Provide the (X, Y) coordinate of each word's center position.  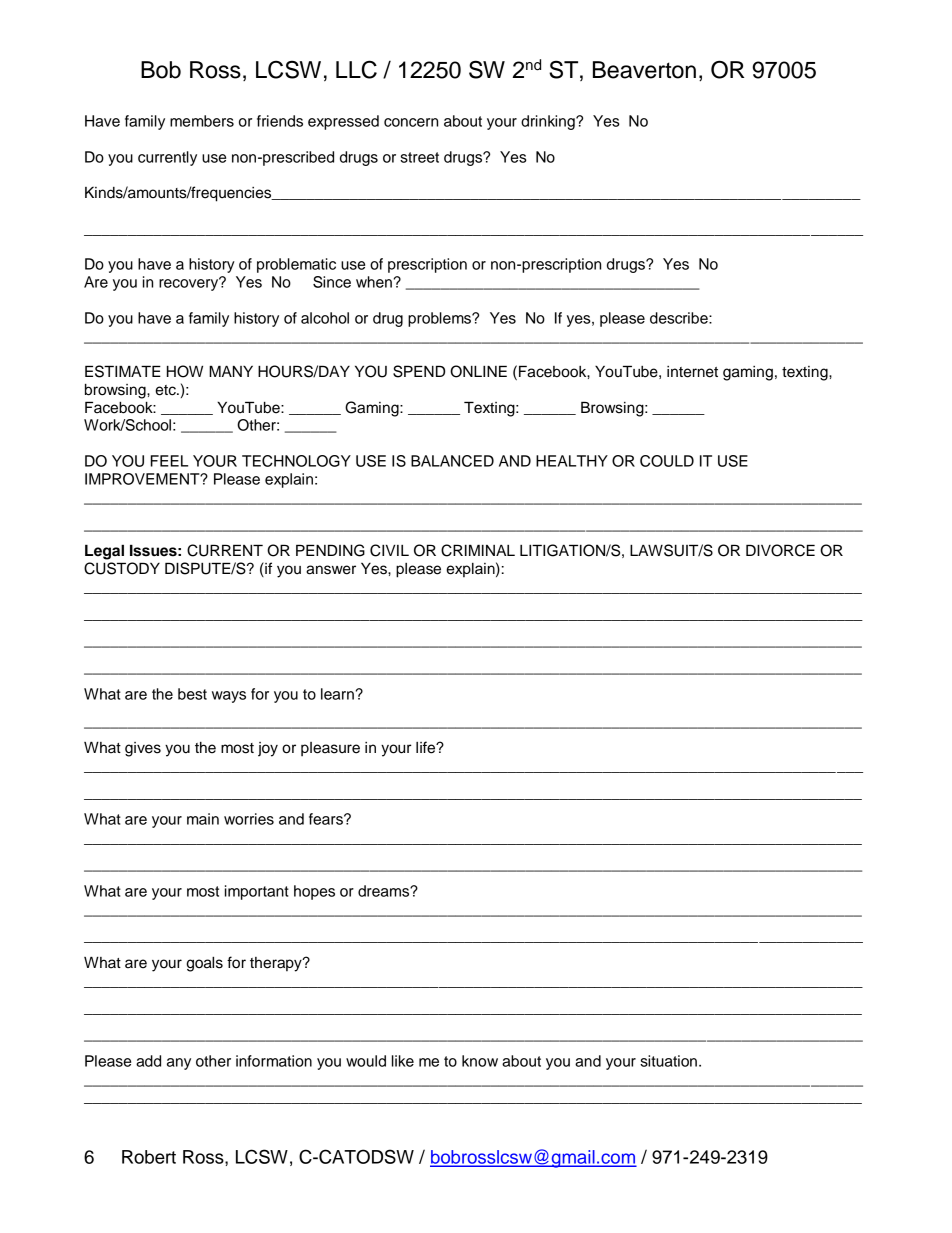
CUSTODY (122, 568)
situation (668, 1061)
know (480, 1061)
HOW (185, 371)
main (203, 819)
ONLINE (478, 371)
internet (692, 372)
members (202, 121)
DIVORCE (780, 550)
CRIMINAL (478, 550)
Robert (149, 1157)
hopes (314, 892)
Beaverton (644, 70)
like (403, 1061)
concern (411, 122)
